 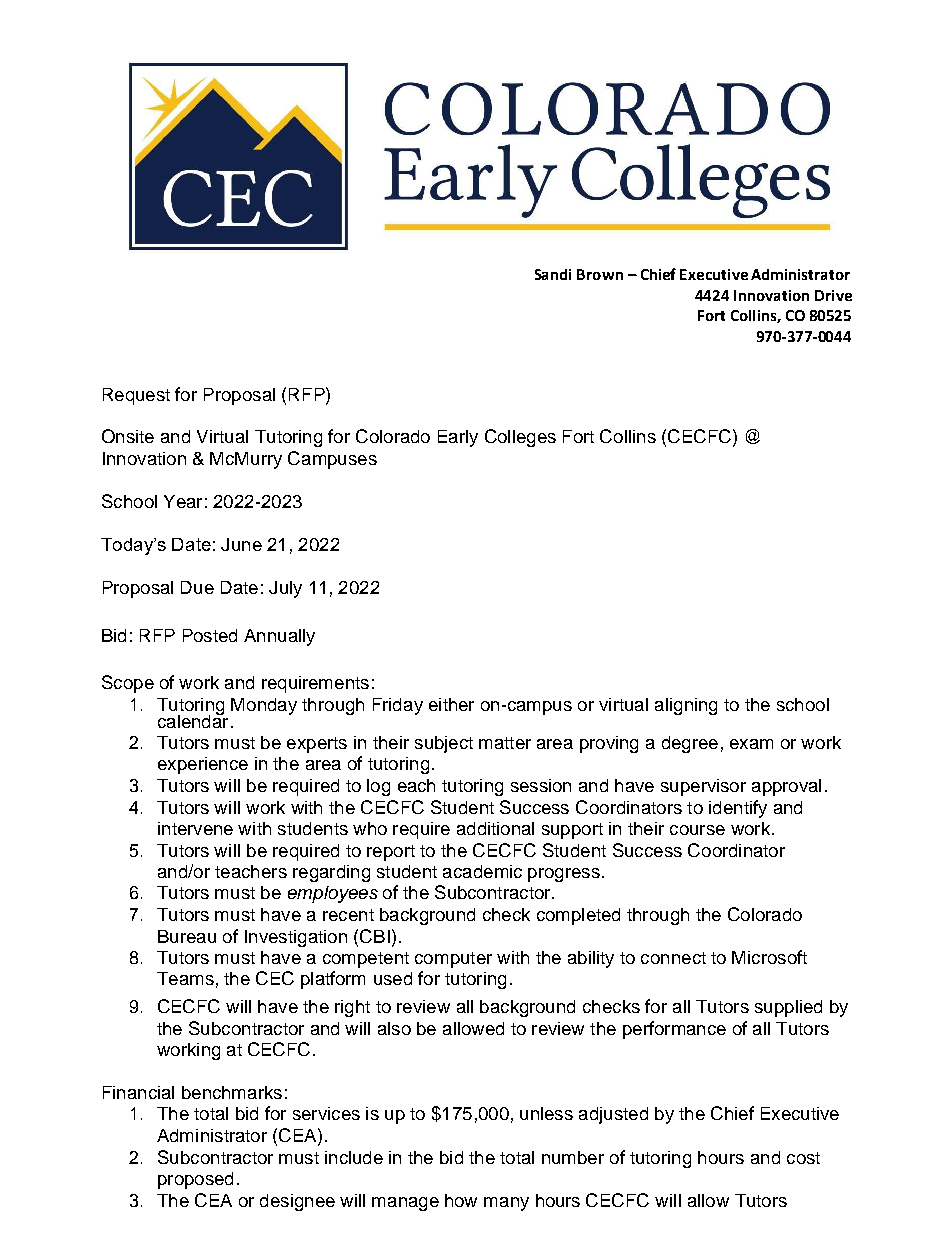 What do you see at coordinates (482, 871) in the image?
I see `academic` at bounding box center [482, 871].
